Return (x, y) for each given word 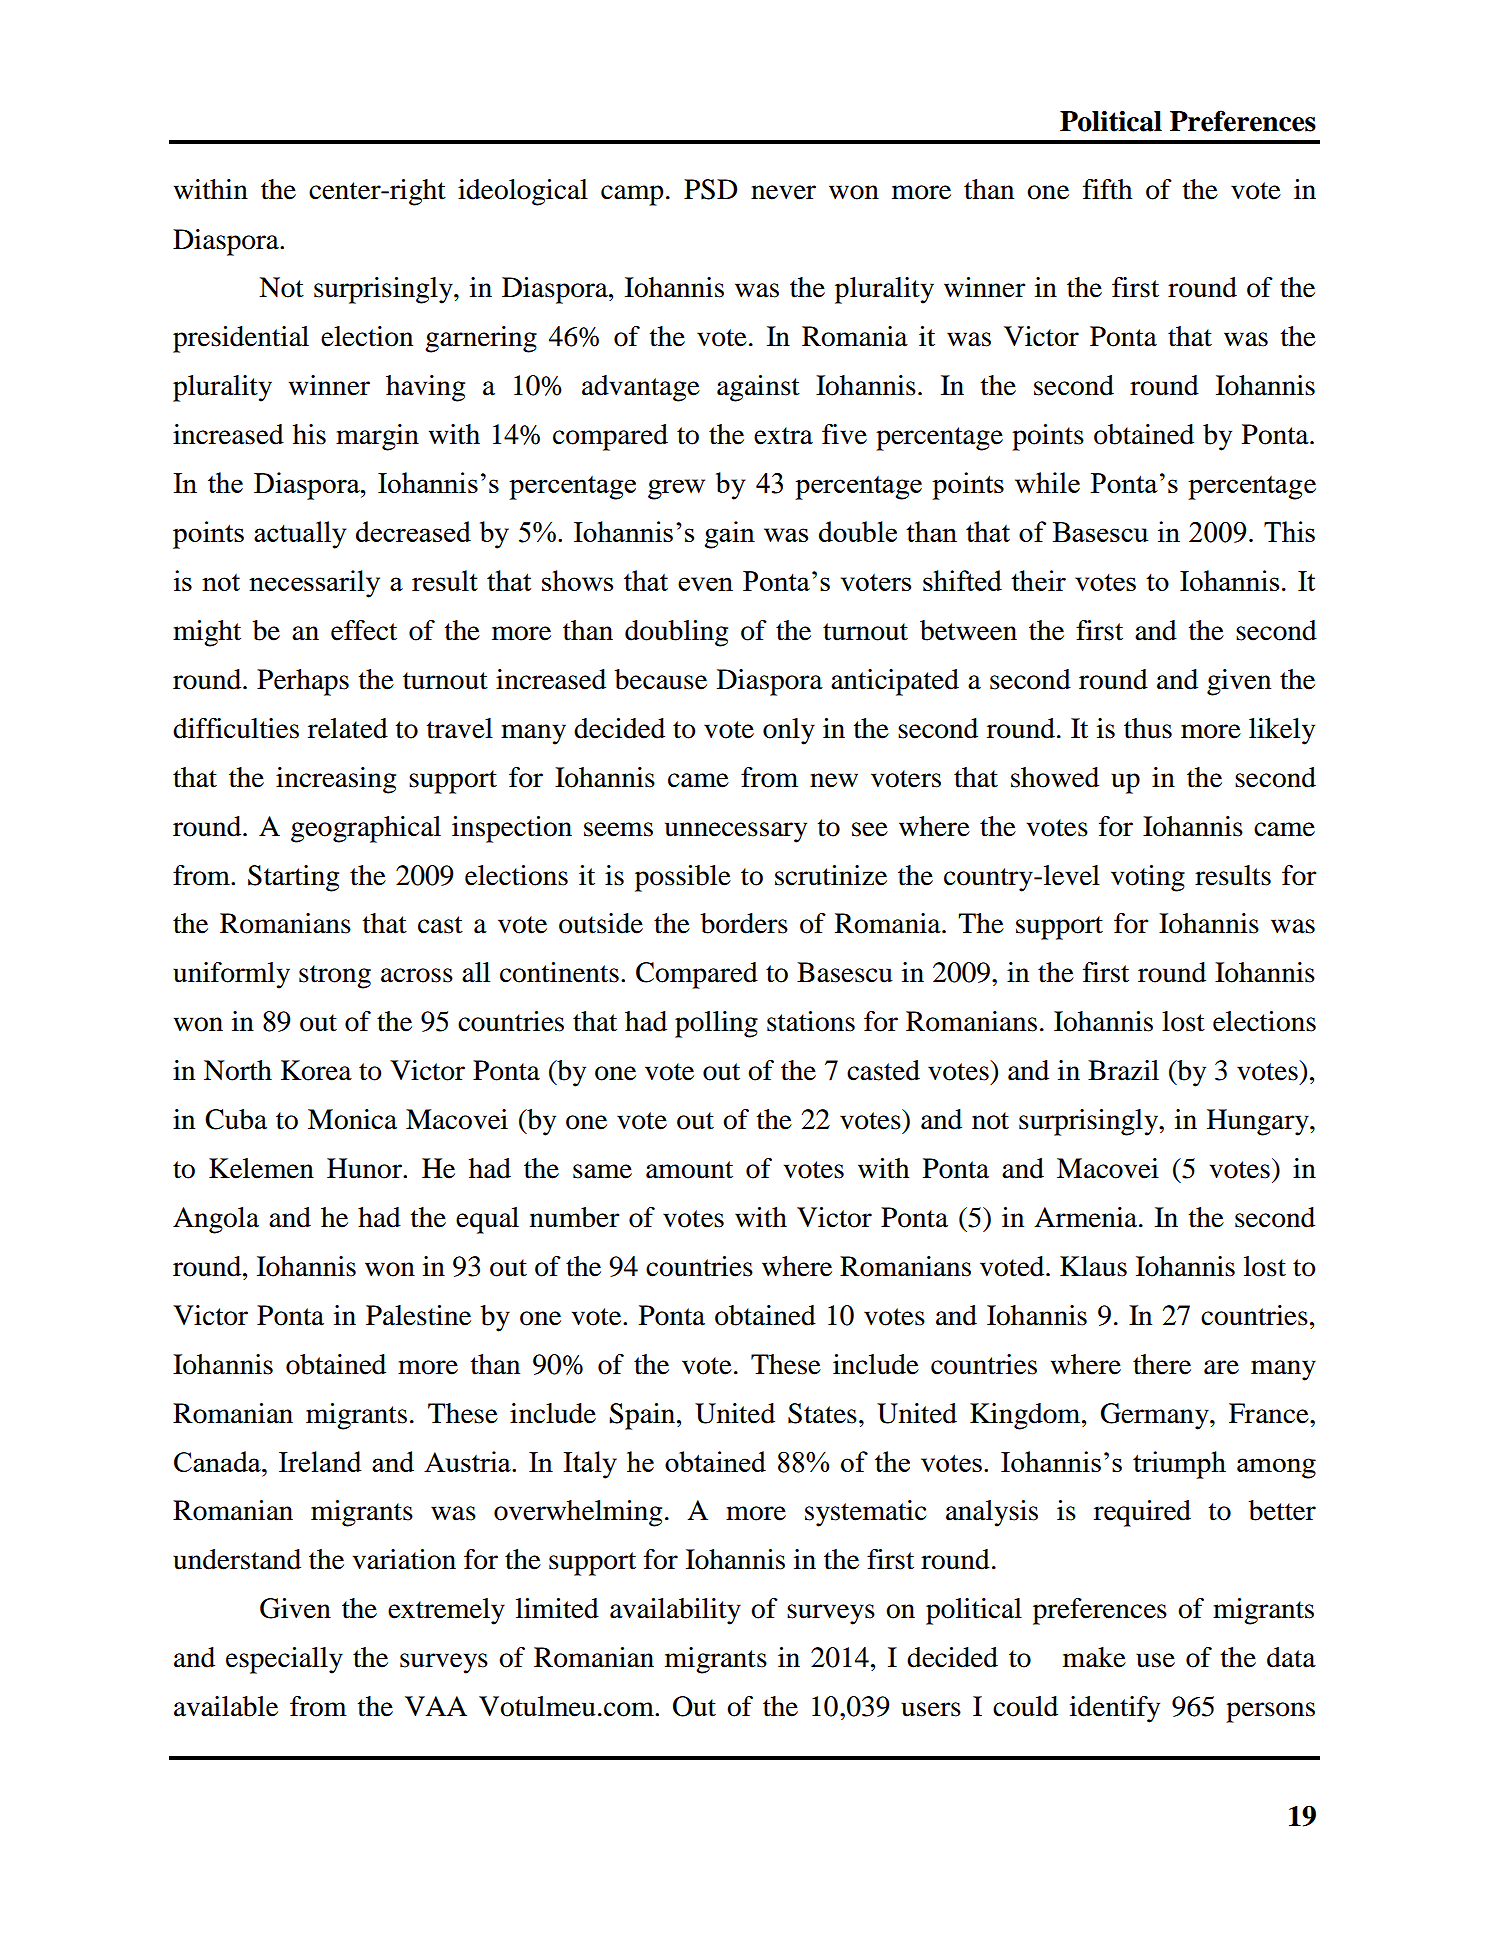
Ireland (320, 1461)
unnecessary (736, 832)
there (1162, 1364)
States (822, 1413)
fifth (1107, 189)
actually (300, 535)
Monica (352, 1119)
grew (676, 489)
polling (716, 1024)
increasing (336, 780)
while (1047, 482)
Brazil (1123, 1070)
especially (284, 1660)
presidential (241, 339)
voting (1148, 878)
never (783, 192)
